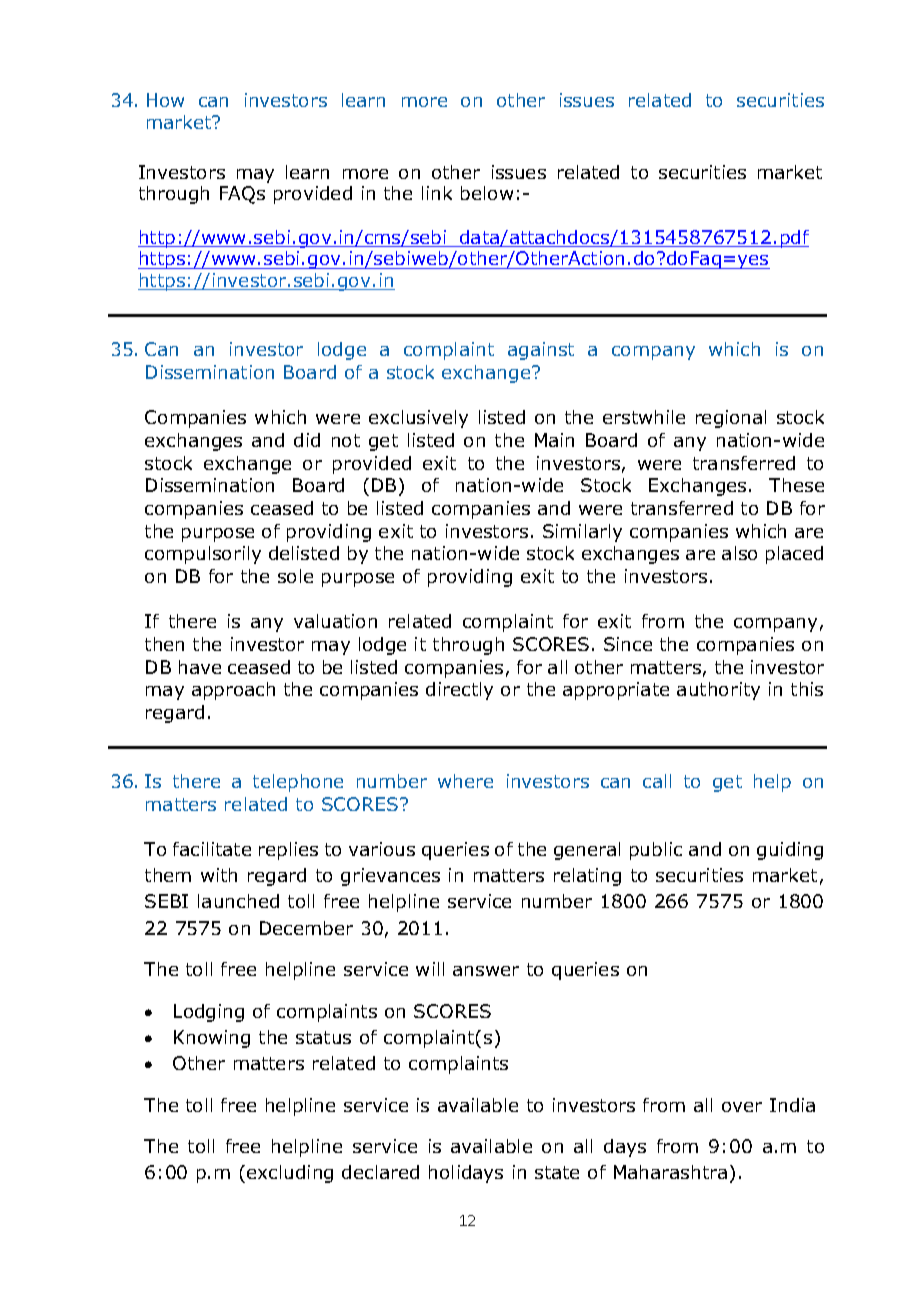 The height and width of the page is (1308, 924). Describe the element at coordinates (790, 851) in the page. I see `guiding` at that location.
